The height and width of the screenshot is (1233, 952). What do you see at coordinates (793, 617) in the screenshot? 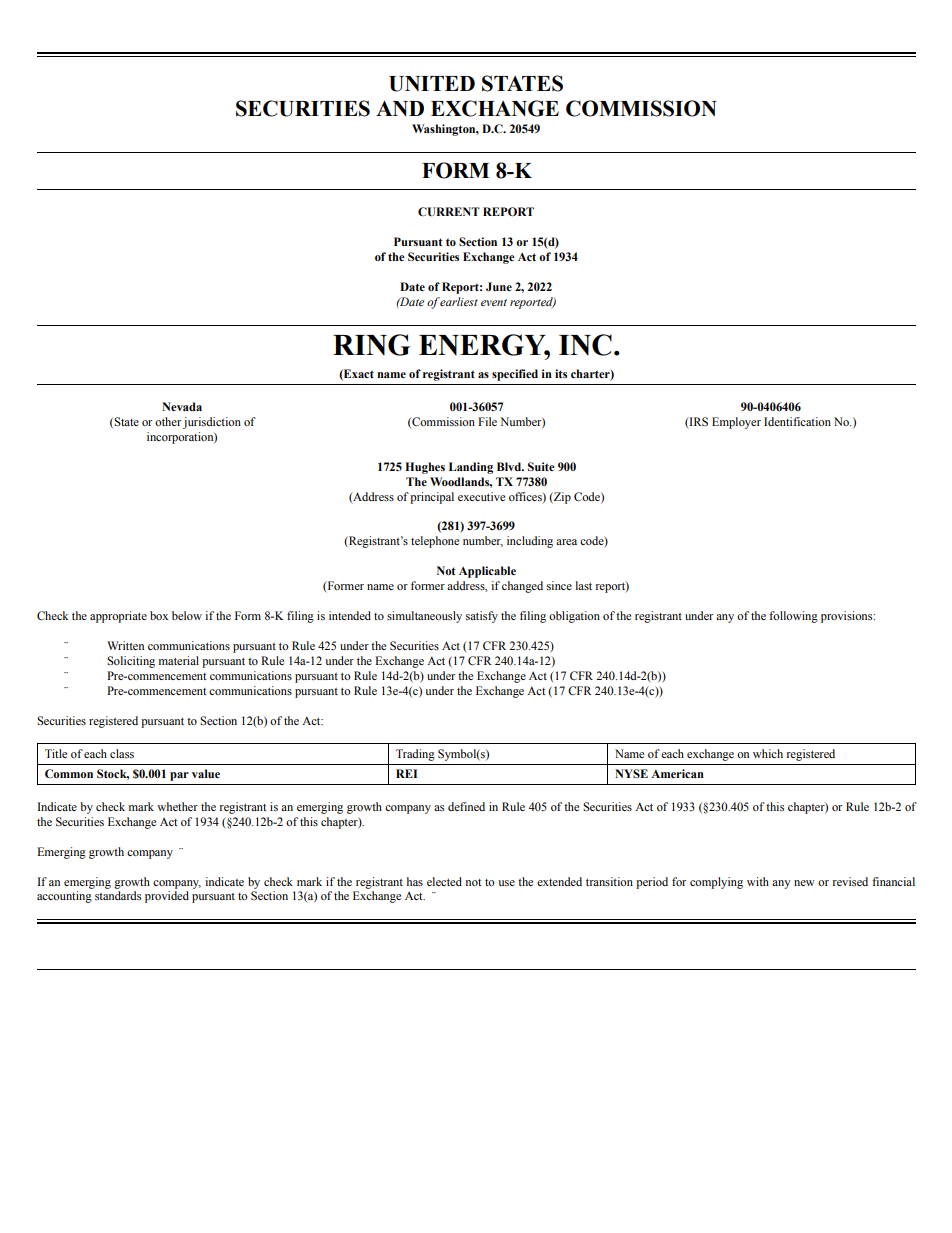
I see `following` at bounding box center [793, 617].
